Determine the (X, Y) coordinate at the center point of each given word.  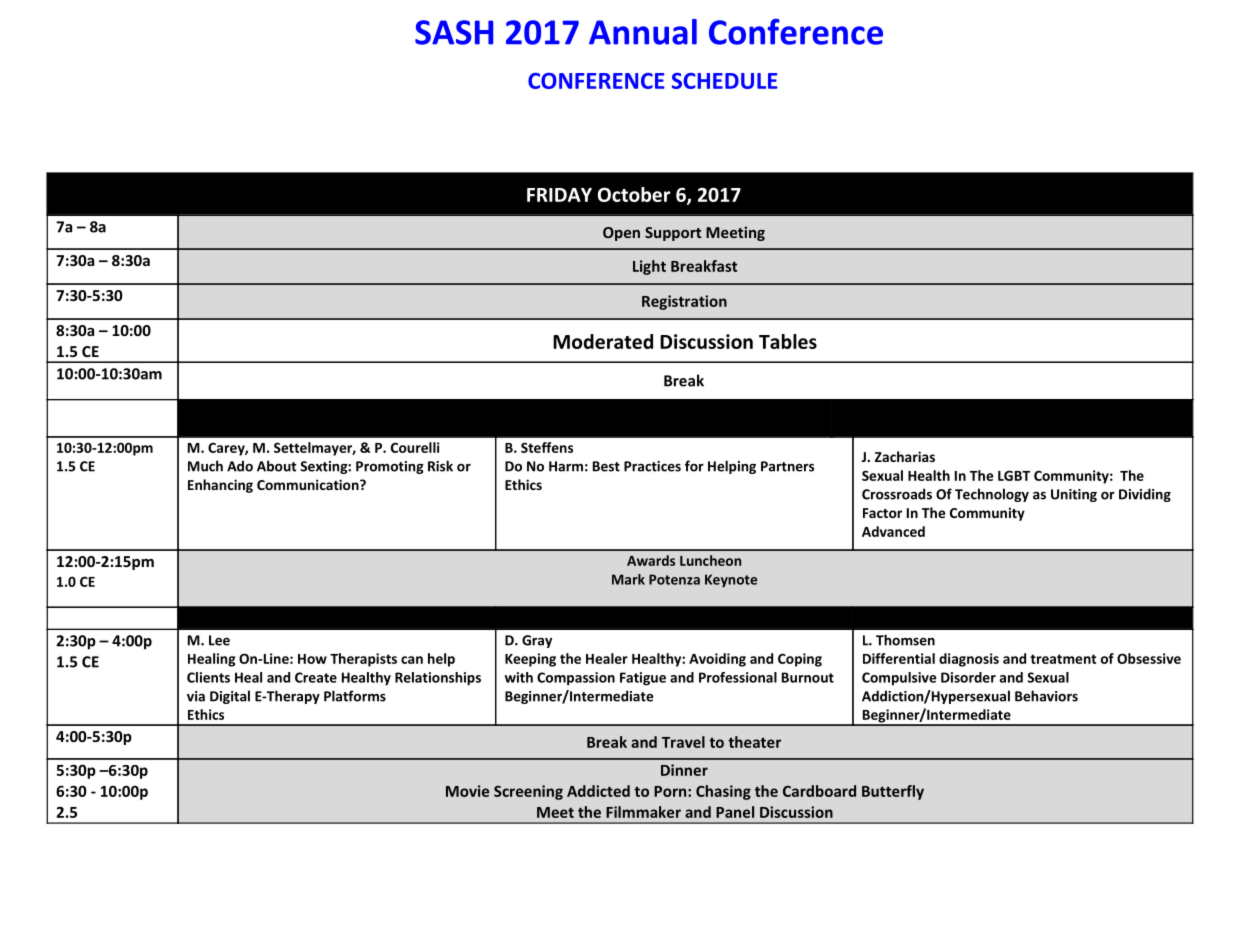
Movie (467, 791)
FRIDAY (559, 195)
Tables (788, 341)
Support (673, 234)
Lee (219, 640)
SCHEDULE (724, 81)
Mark (628, 579)
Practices (652, 466)
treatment (1063, 659)
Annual (643, 32)
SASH (454, 32)
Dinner (684, 770)
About (276, 466)
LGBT (1014, 475)
